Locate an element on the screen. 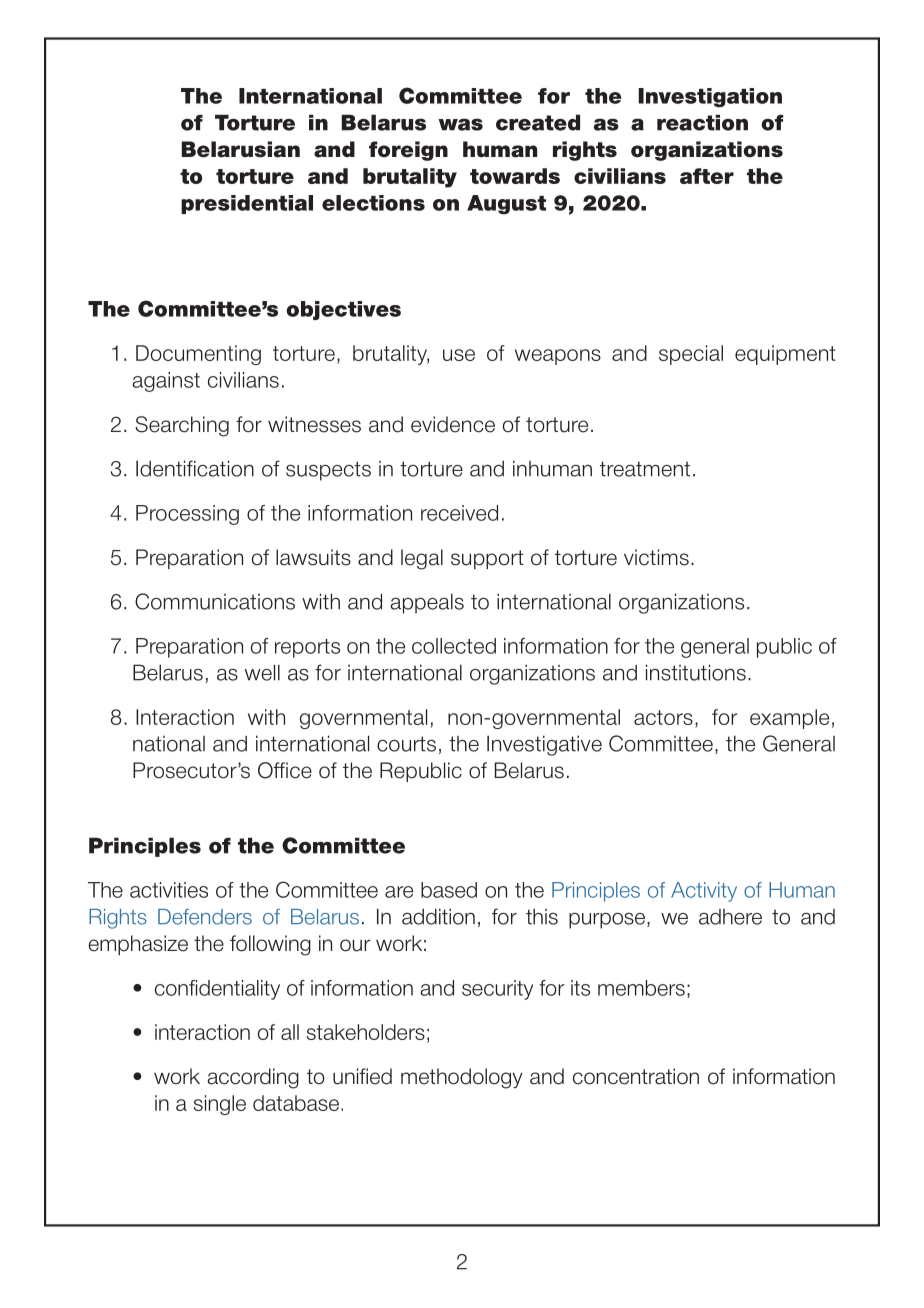 The image size is (924, 1308). according is located at coordinates (253, 1078).
